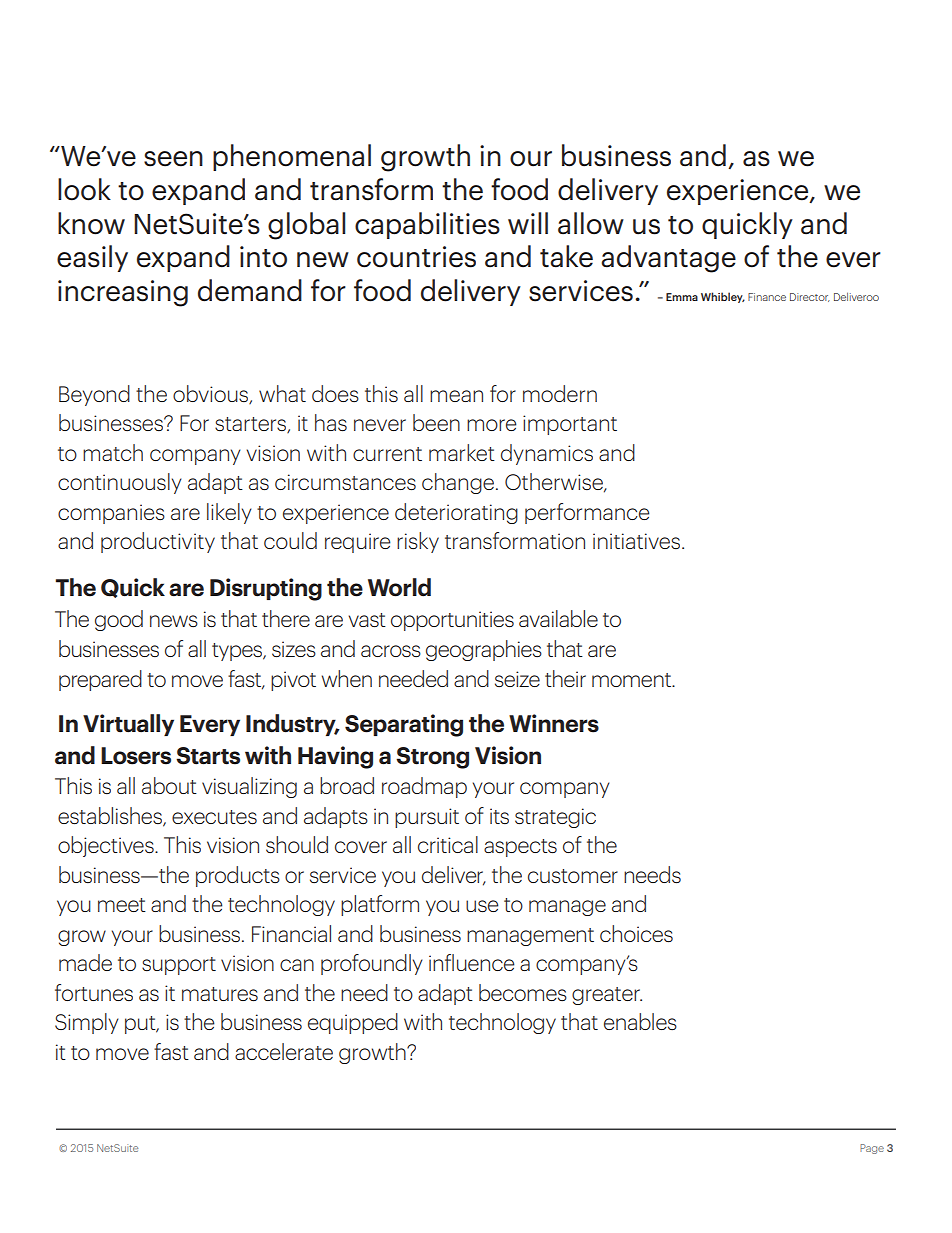 The image size is (952, 1233). What do you see at coordinates (499, 816) in the image?
I see `its` at bounding box center [499, 816].
